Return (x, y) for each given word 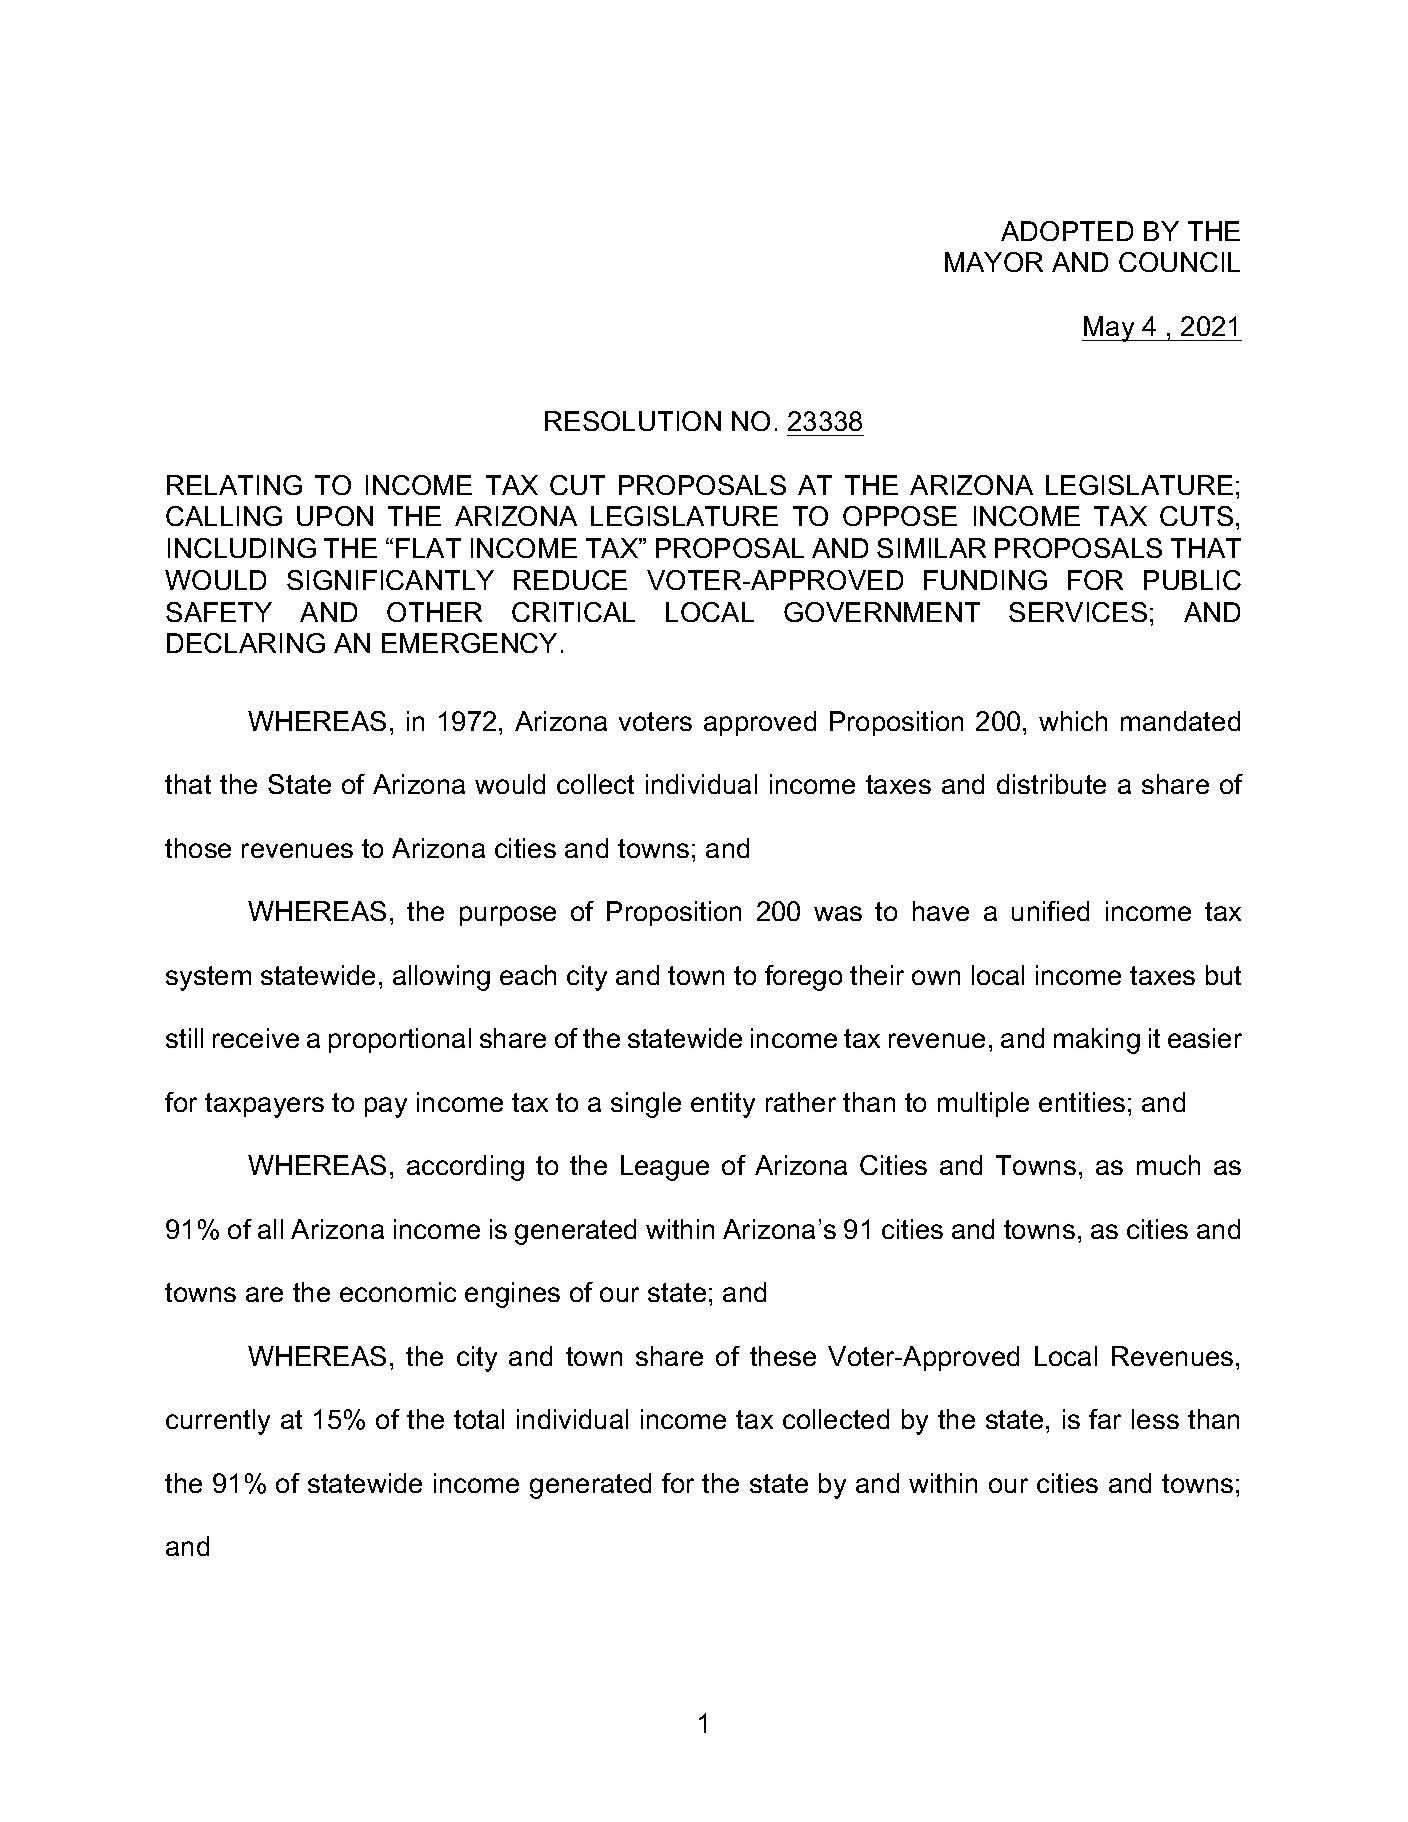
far (1105, 1419)
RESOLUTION (633, 421)
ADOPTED (1067, 231)
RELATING (234, 485)
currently (218, 1422)
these (783, 1356)
